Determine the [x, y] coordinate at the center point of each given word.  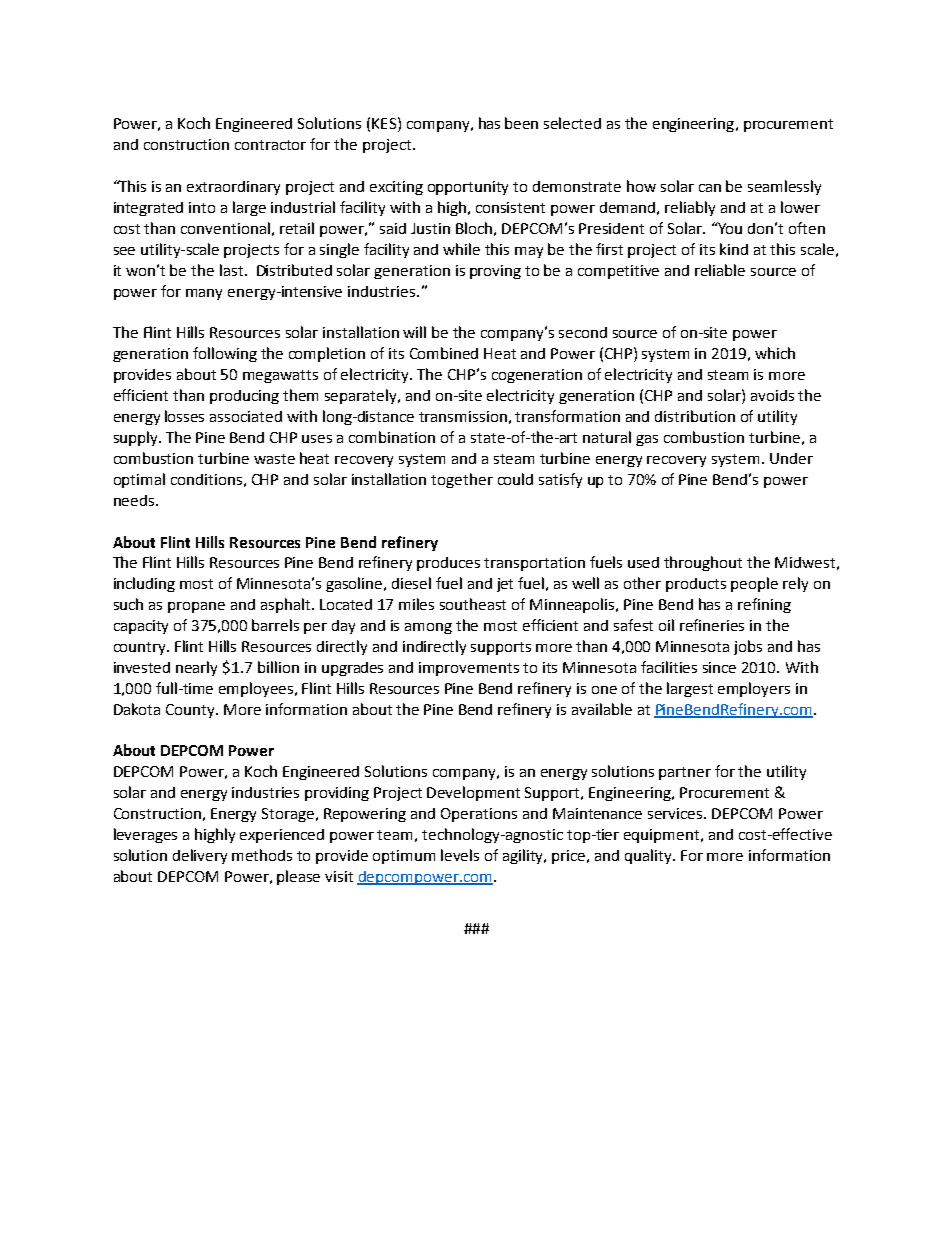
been [521, 123]
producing [244, 397]
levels [460, 855]
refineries [712, 625]
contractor [270, 145]
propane [196, 607]
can [710, 188]
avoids [772, 395]
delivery [200, 856]
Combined [444, 353]
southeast [473, 604]
